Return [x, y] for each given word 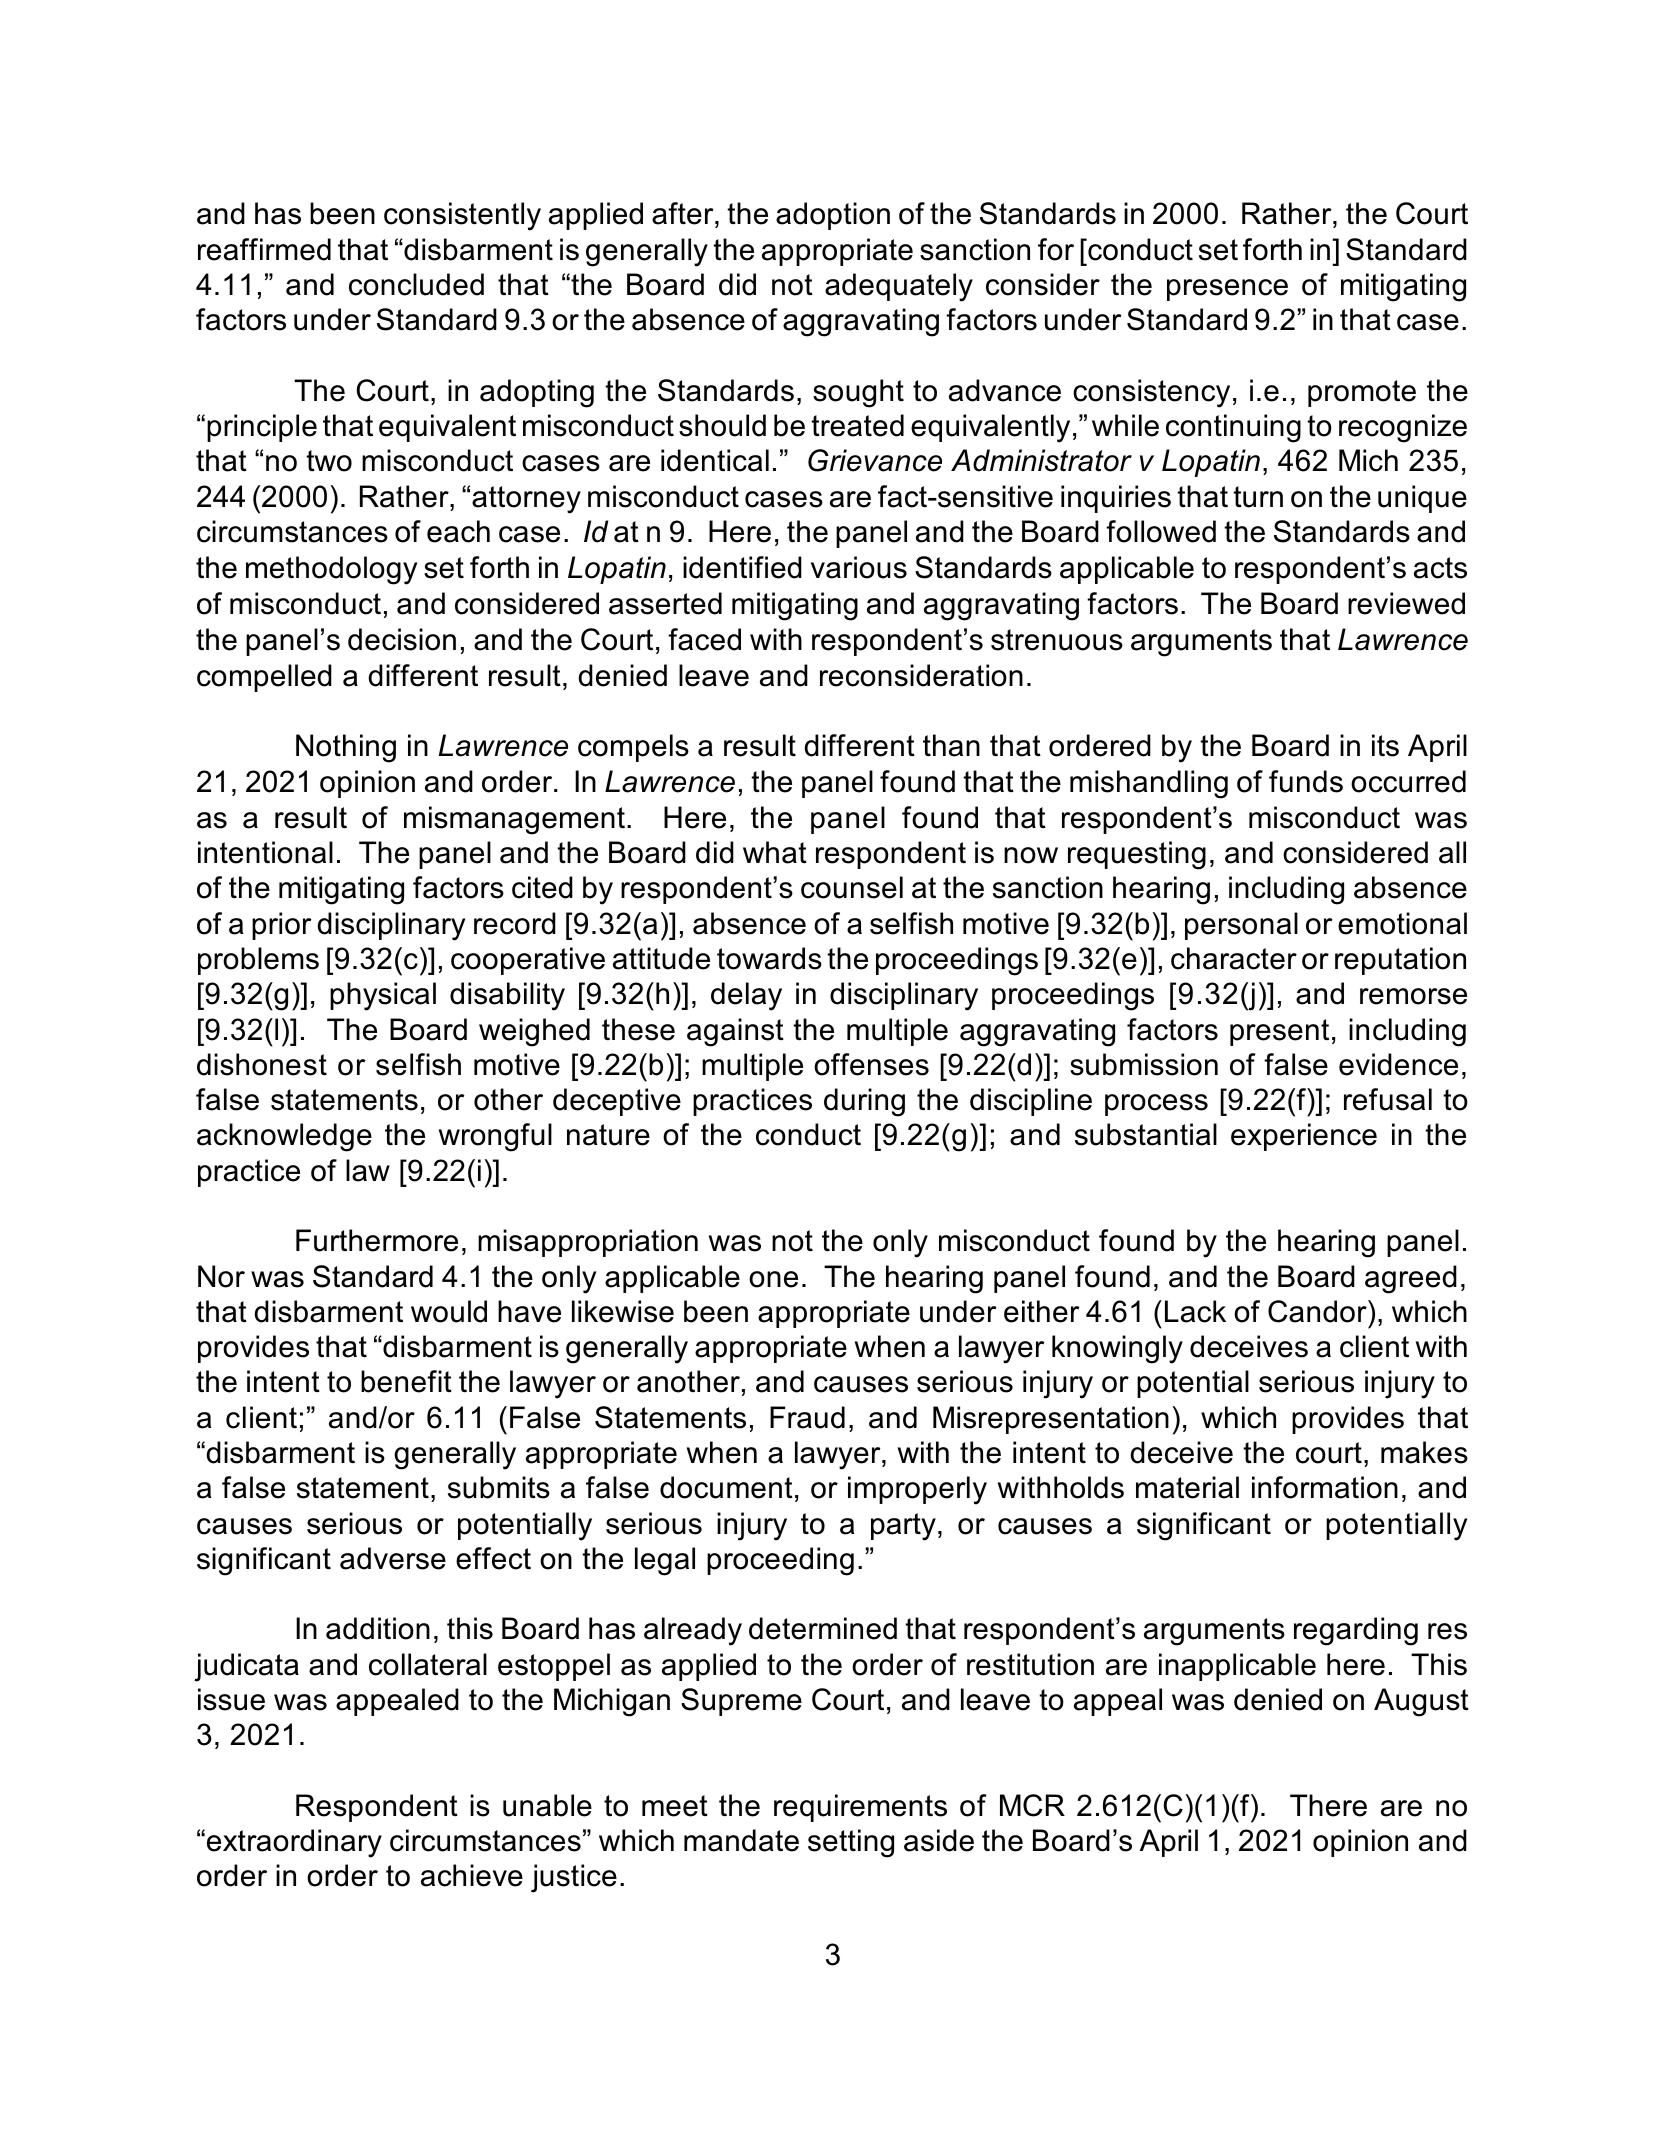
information [1325, 1487]
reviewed [1406, 603]
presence [1227, 290]
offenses [871, 1064]
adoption [833, 216]
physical [383, 996]
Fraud [807, 1417]
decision [402, 639]
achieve [472, 1875]
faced [704, 639]
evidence [1398, 1064]
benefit [406, 1381]
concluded [416, 284]
